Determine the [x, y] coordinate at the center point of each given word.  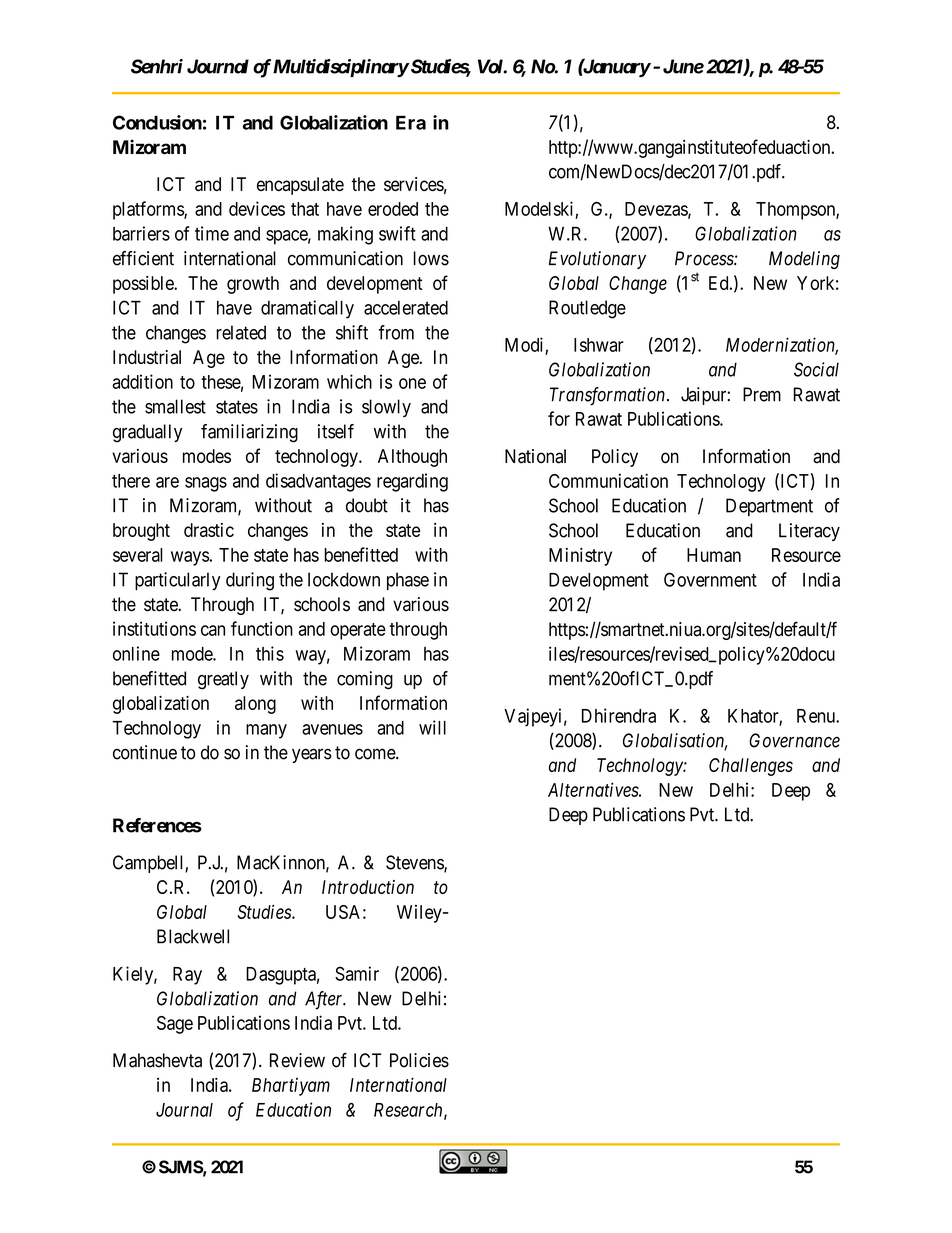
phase [408, 581]
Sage [175, 1025]
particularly [178, 581]
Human [714, 555]
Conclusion [157, 122]
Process [705, 258]
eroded [393, 209]
